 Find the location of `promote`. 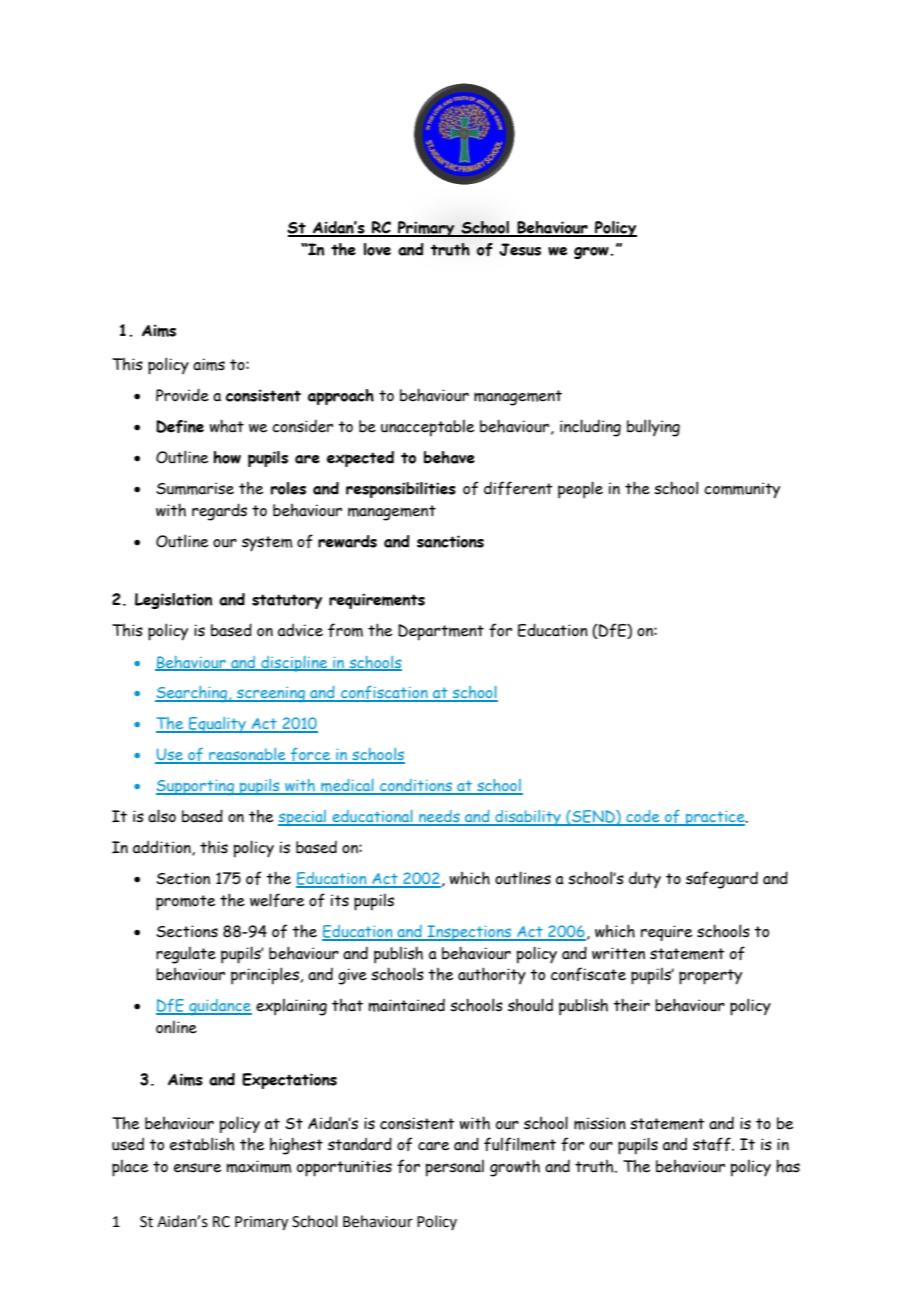

promote is located at coordinates (186, 903).
